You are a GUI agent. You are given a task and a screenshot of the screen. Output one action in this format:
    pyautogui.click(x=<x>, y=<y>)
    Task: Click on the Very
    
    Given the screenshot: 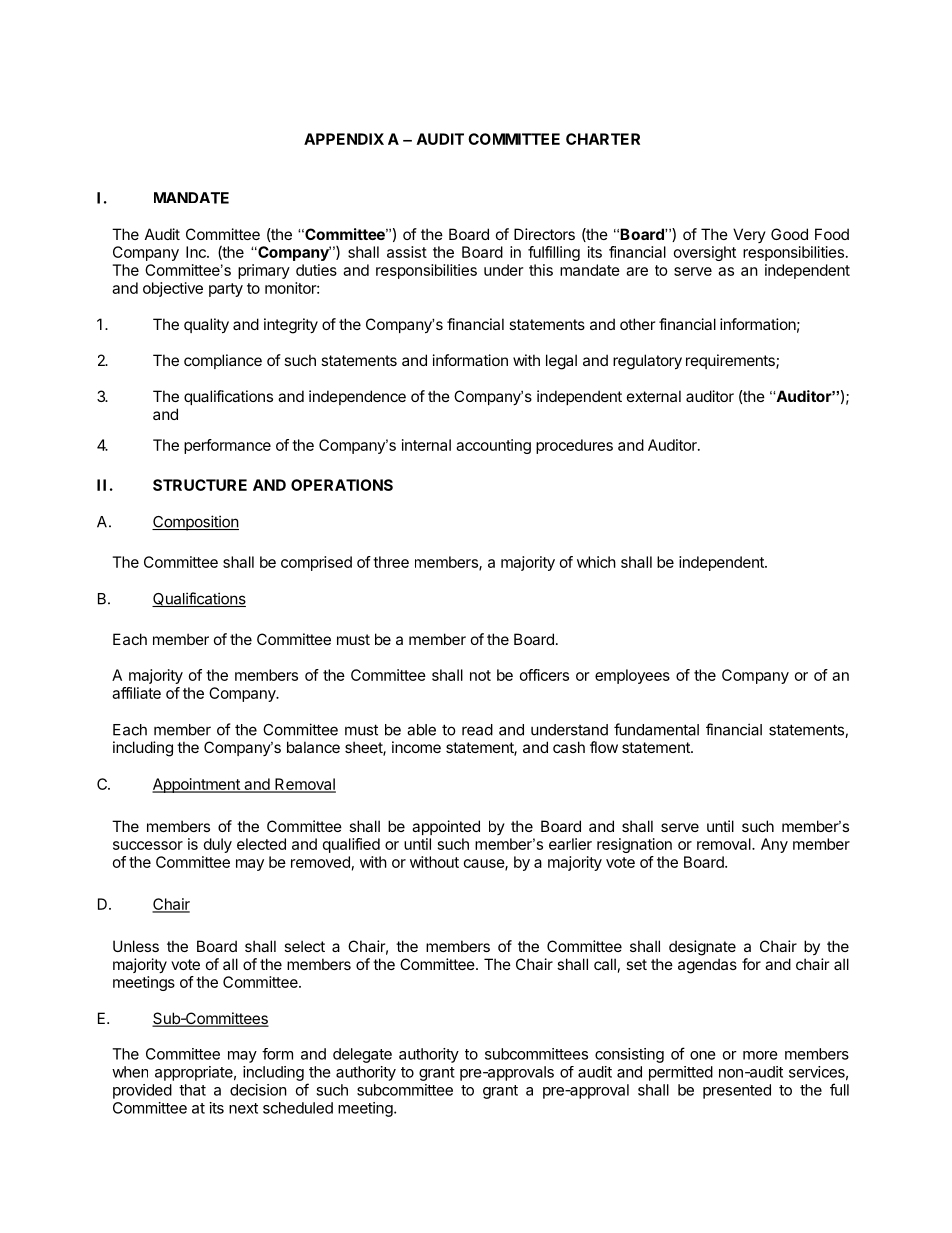 What is the action you would take?
    pyautogui.click(x=749, y=235)
